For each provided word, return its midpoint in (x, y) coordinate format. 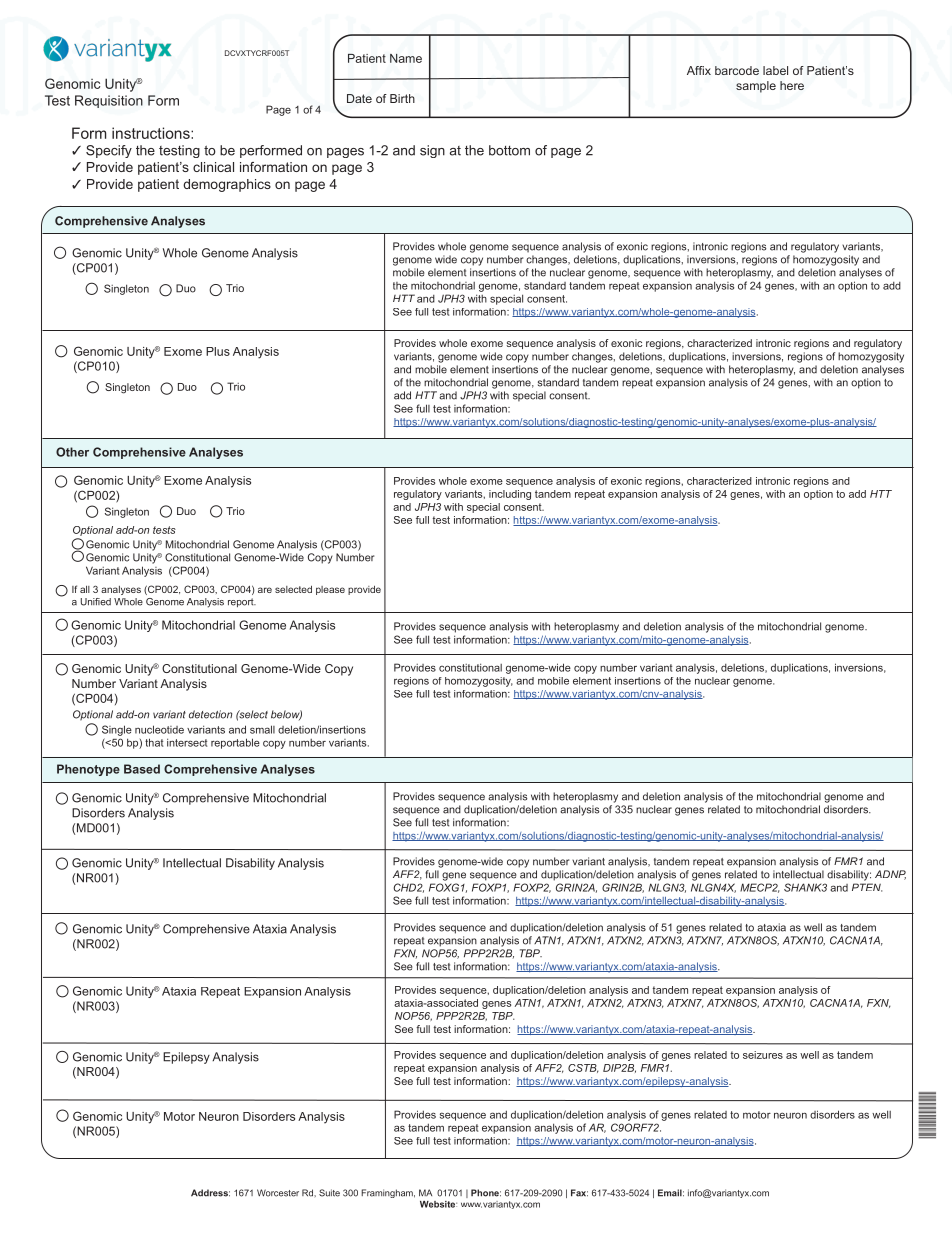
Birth (402, 98)
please (330, 590)
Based (142, 769)
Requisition (109, 101)
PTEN (867, 887)
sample (756, 87)
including (510, 495)
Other (72, 452)
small (262, 729)
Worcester (278, 1193)
